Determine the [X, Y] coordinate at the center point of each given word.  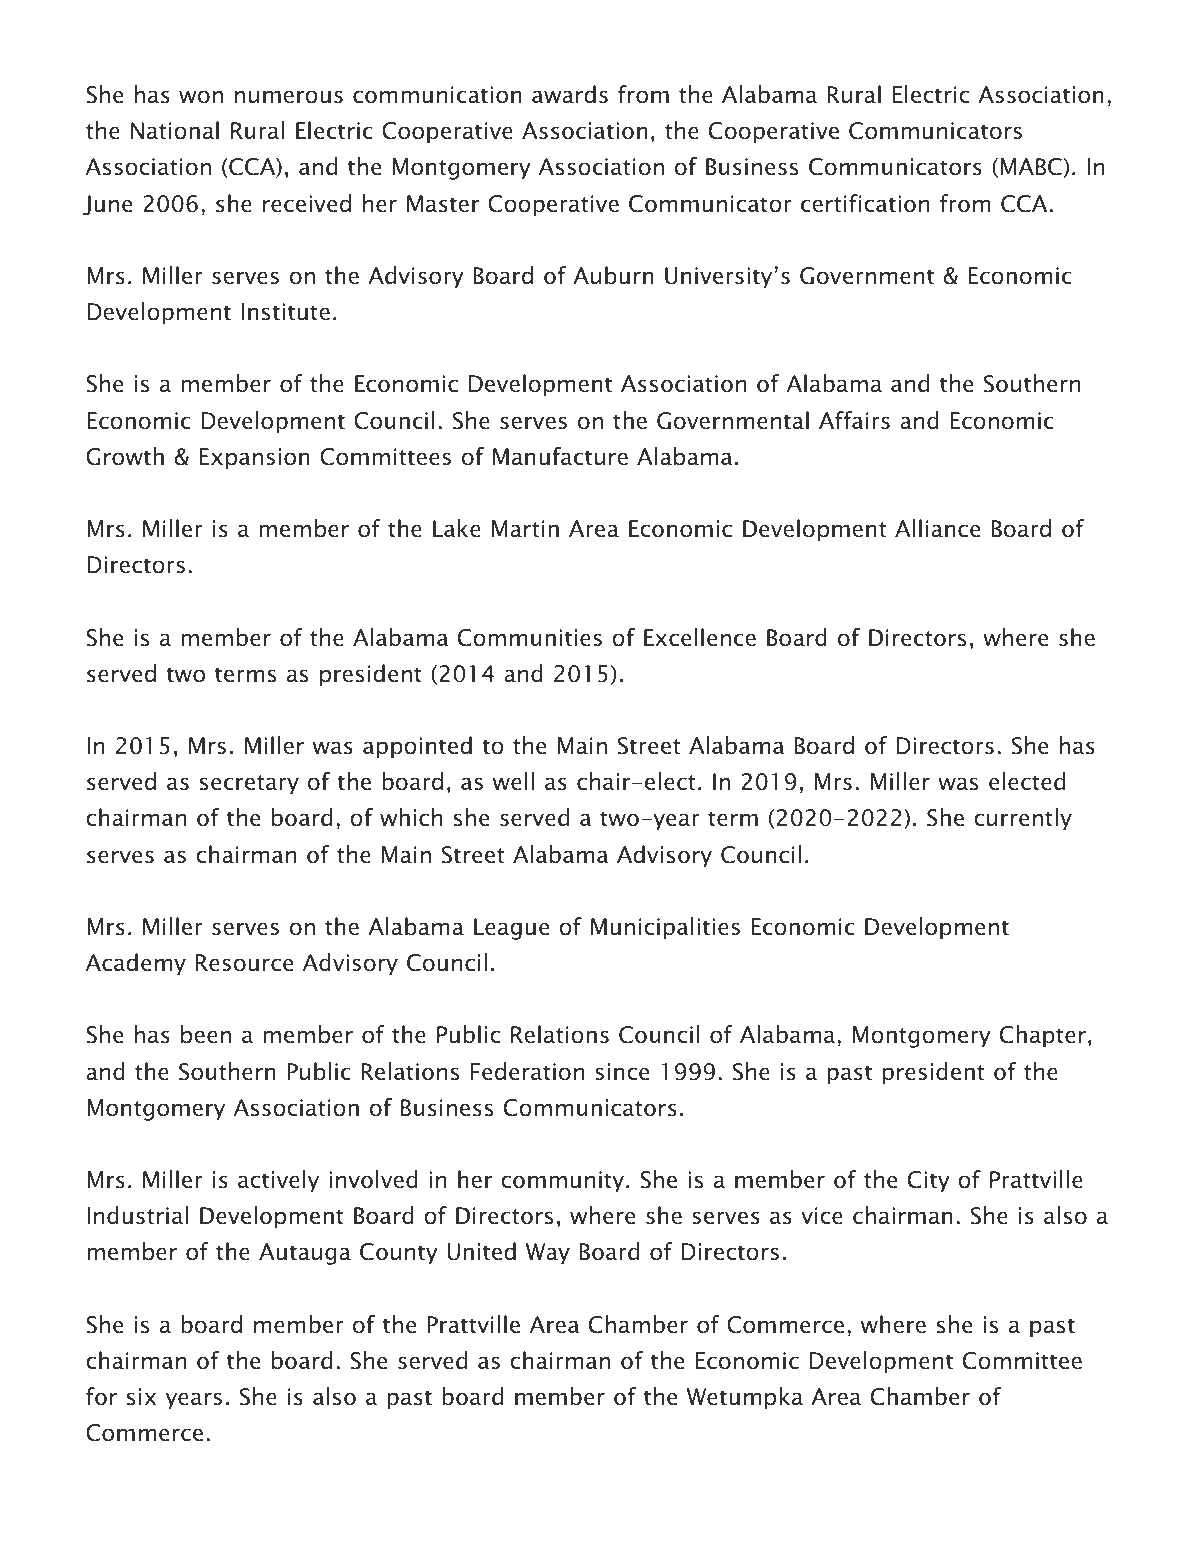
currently [1023, 819]
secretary [249, 785]
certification [865, 203]
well [513, 781]
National [175, 130]
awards [570, 94]
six [141, 1397]
